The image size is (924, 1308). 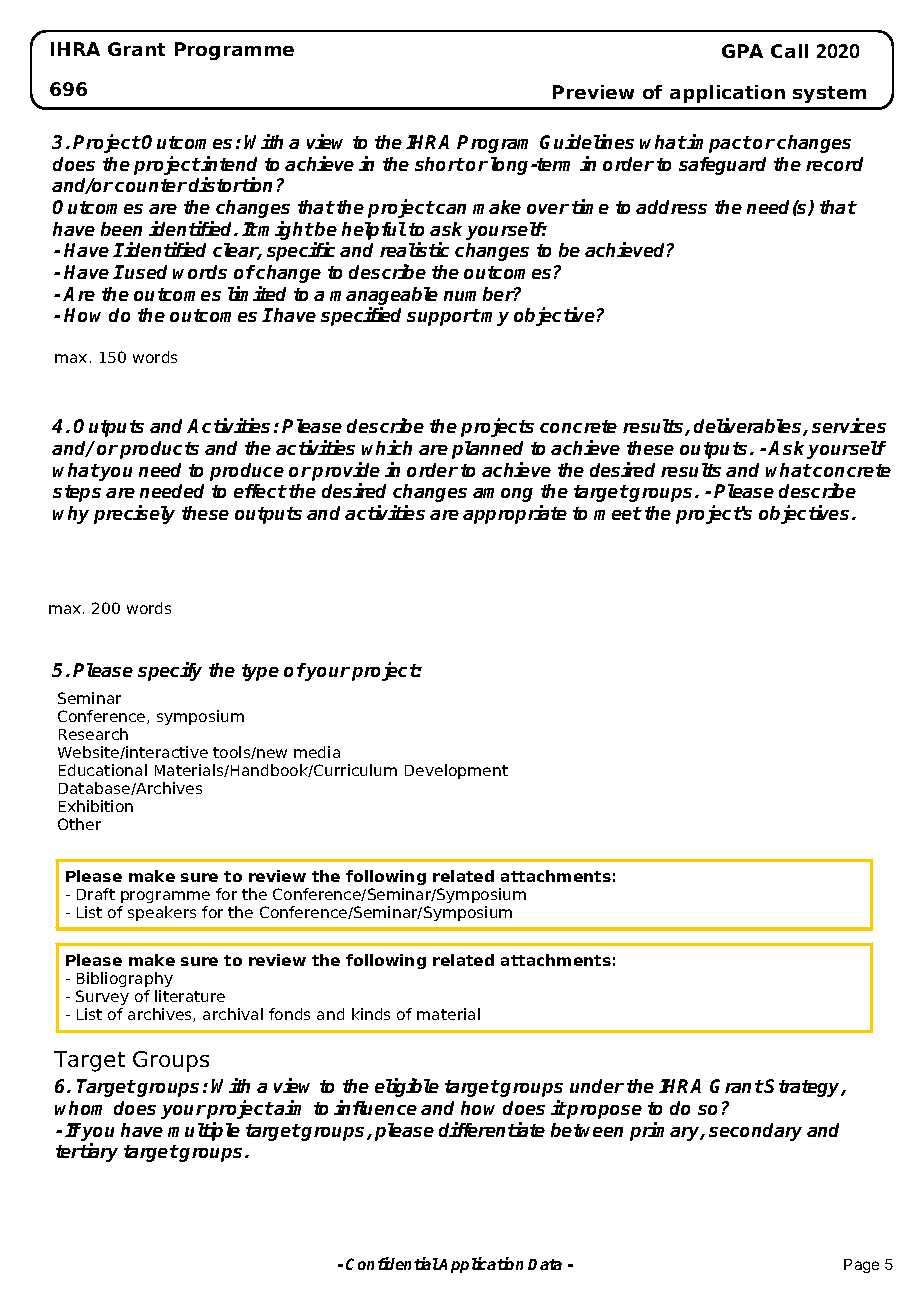 What do you see at coordinates (162, 913) in the screenshot?
I see `speakers` at bounding box center [162, 913].
